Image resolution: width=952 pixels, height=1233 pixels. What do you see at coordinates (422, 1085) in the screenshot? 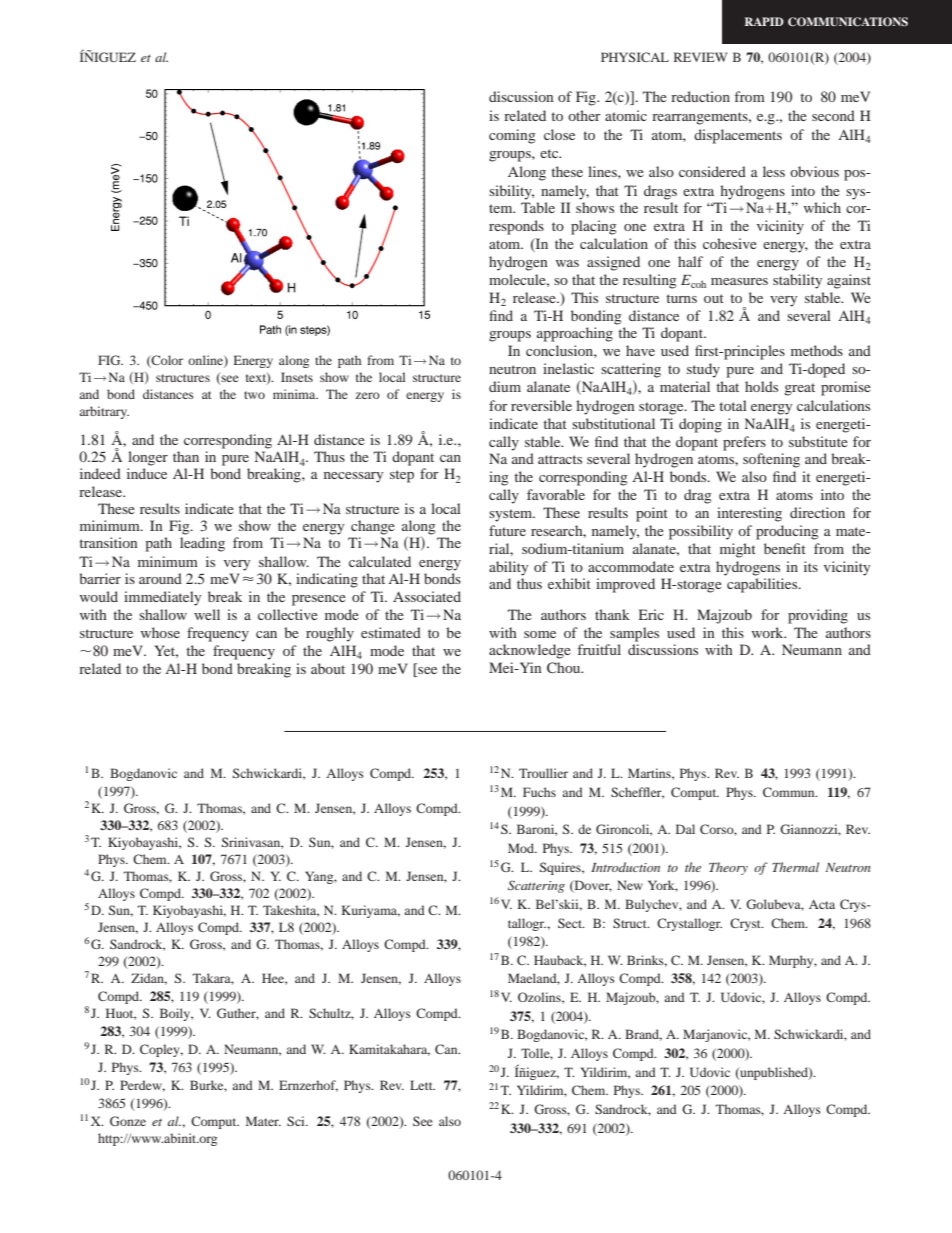
I see `Lett` at bounding box center [422, 1085].
